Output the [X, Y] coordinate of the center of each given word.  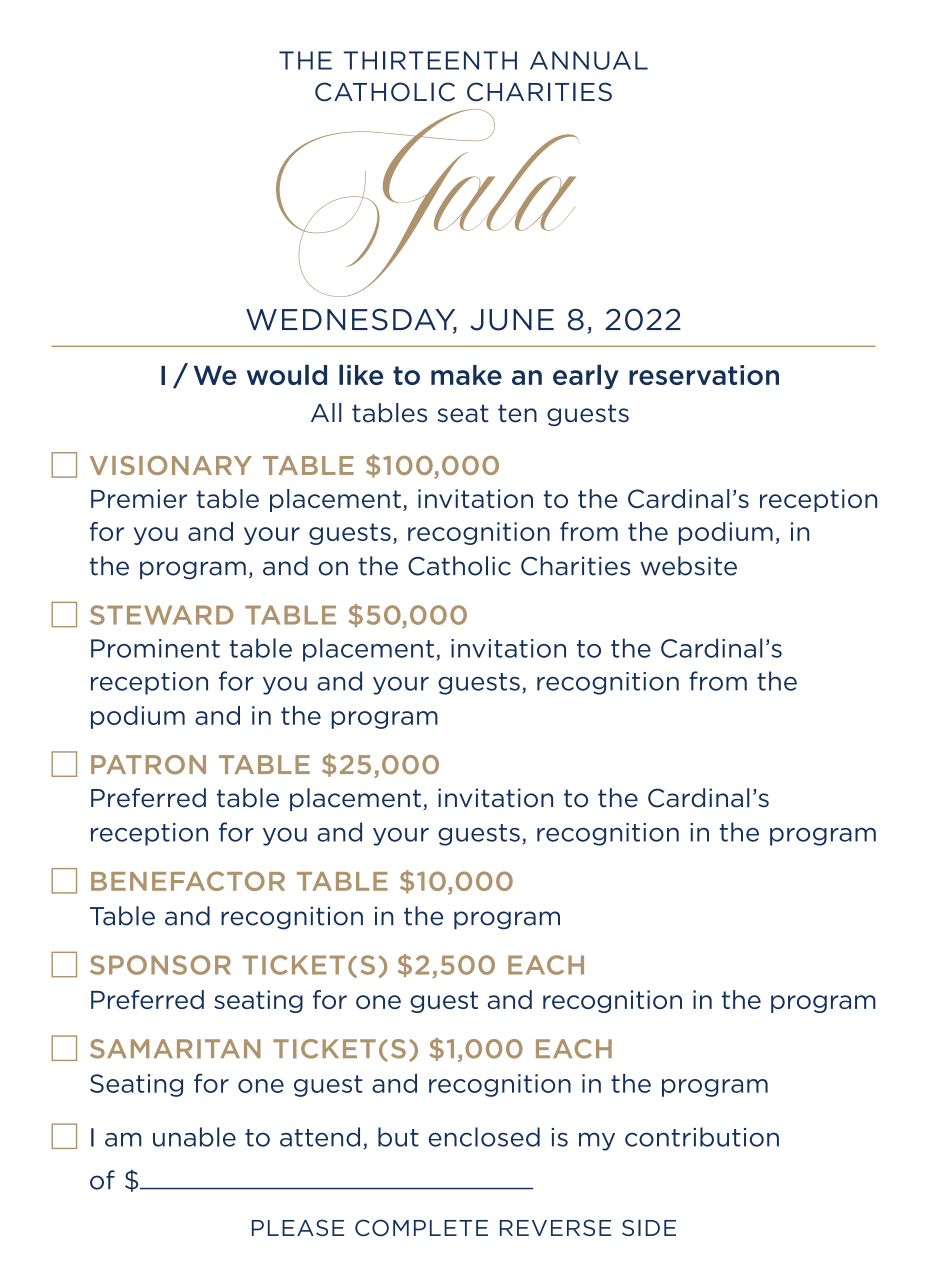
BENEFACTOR [188, 881]
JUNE [512, 320]
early [586, 376]
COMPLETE [421, 1227]
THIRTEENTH [430, 60]
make [466, 375]
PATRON [148, 765]
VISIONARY [171, 465]
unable [194, 1137]
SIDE [649, 1227]
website [689, 566]
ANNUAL [589, 60]
